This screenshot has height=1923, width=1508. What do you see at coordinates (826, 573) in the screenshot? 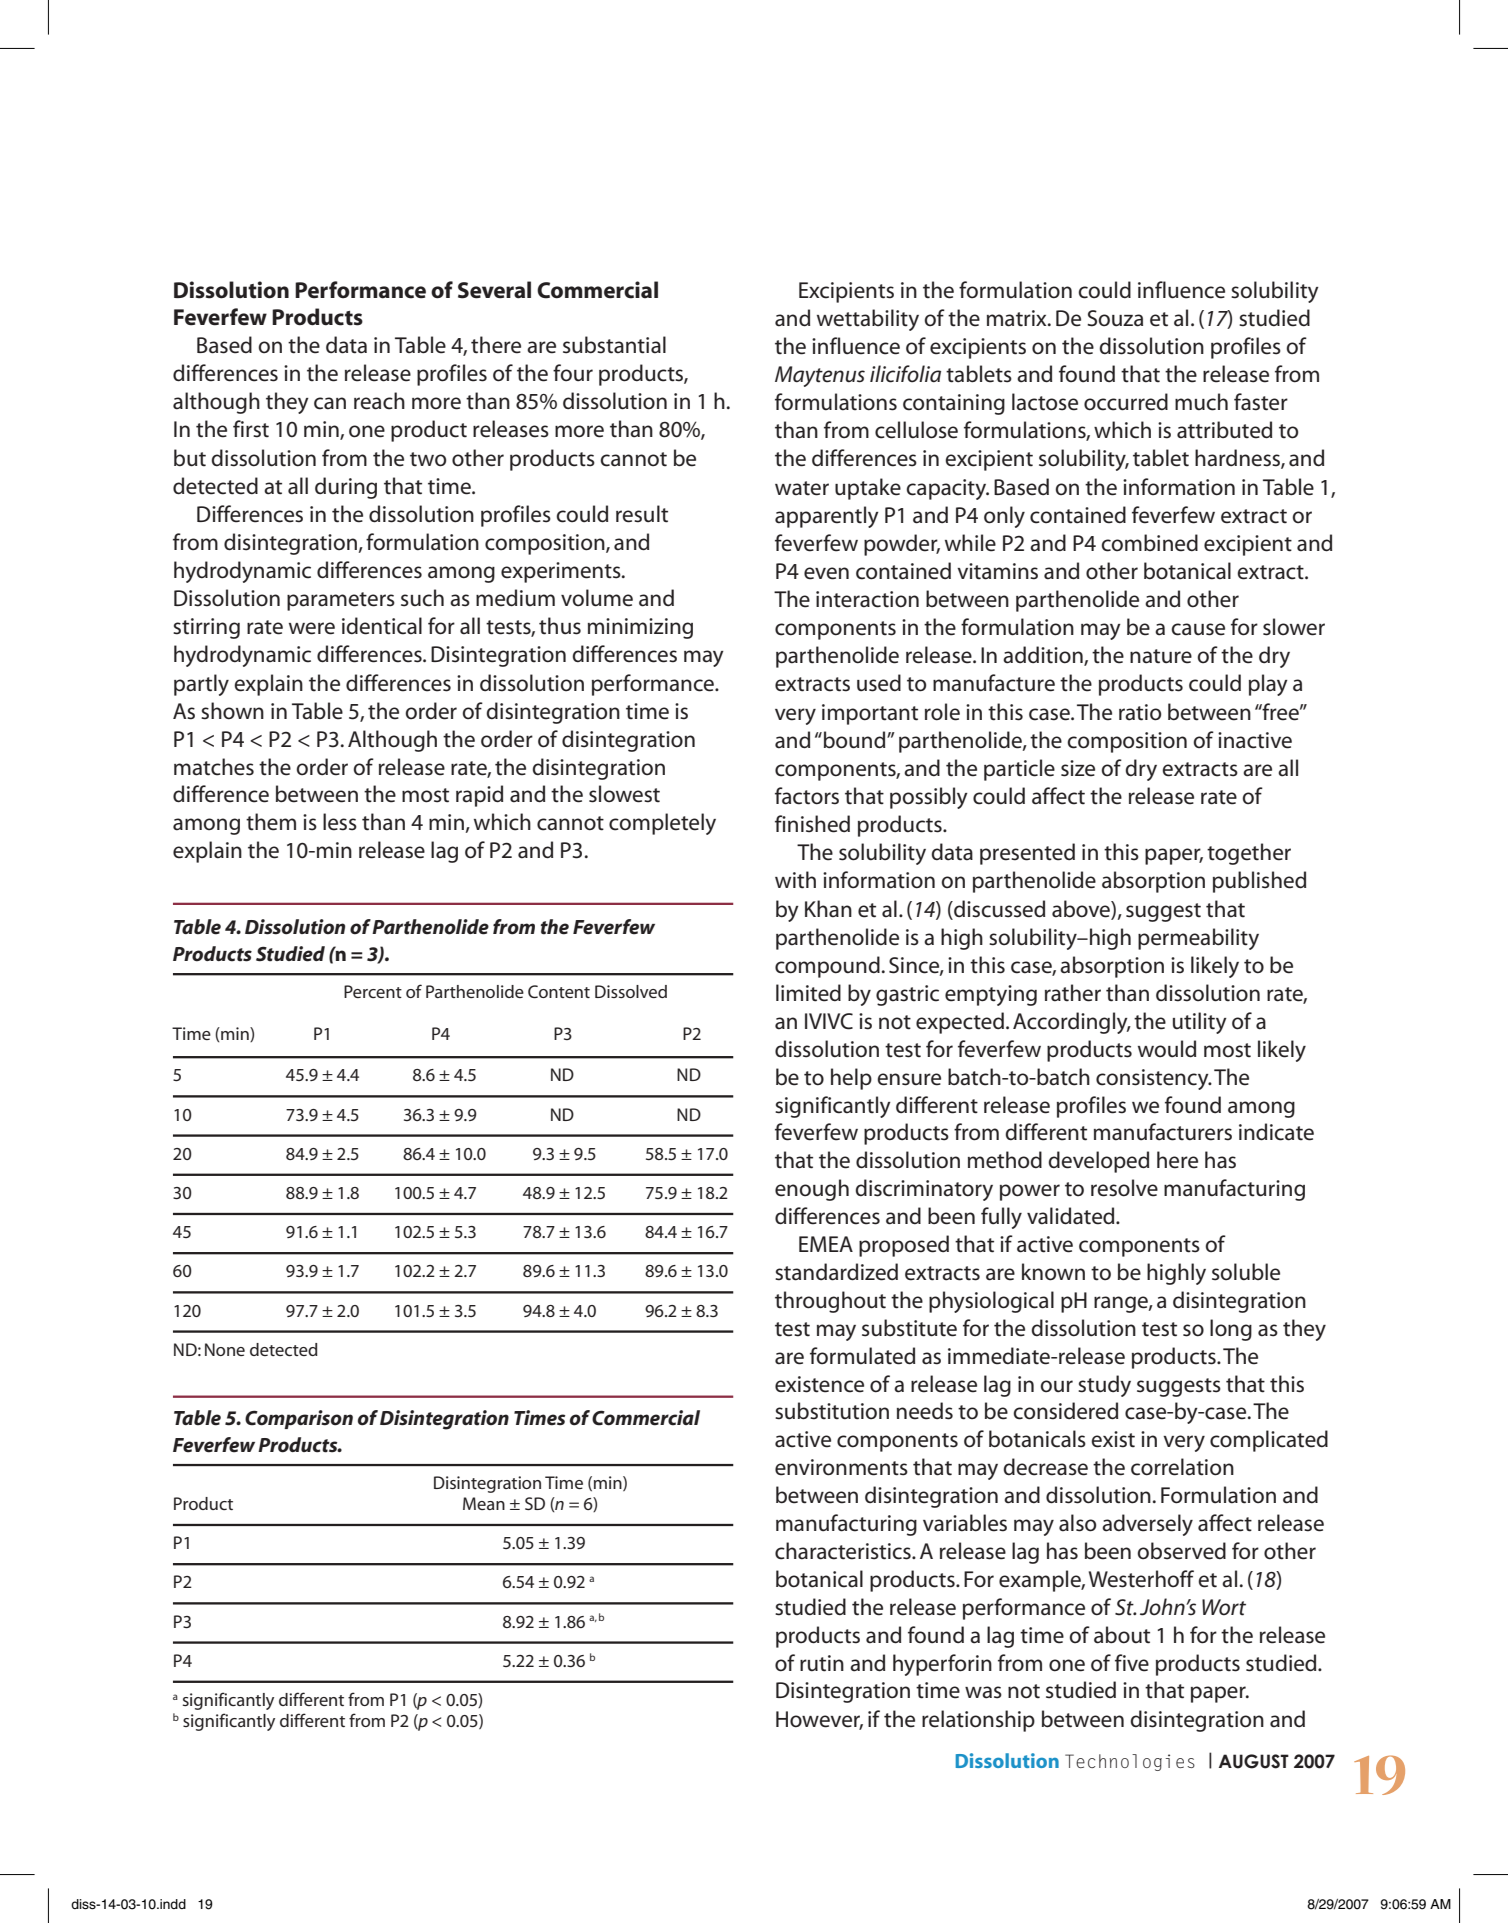
I see `even` at bounding box center [826, 573].
